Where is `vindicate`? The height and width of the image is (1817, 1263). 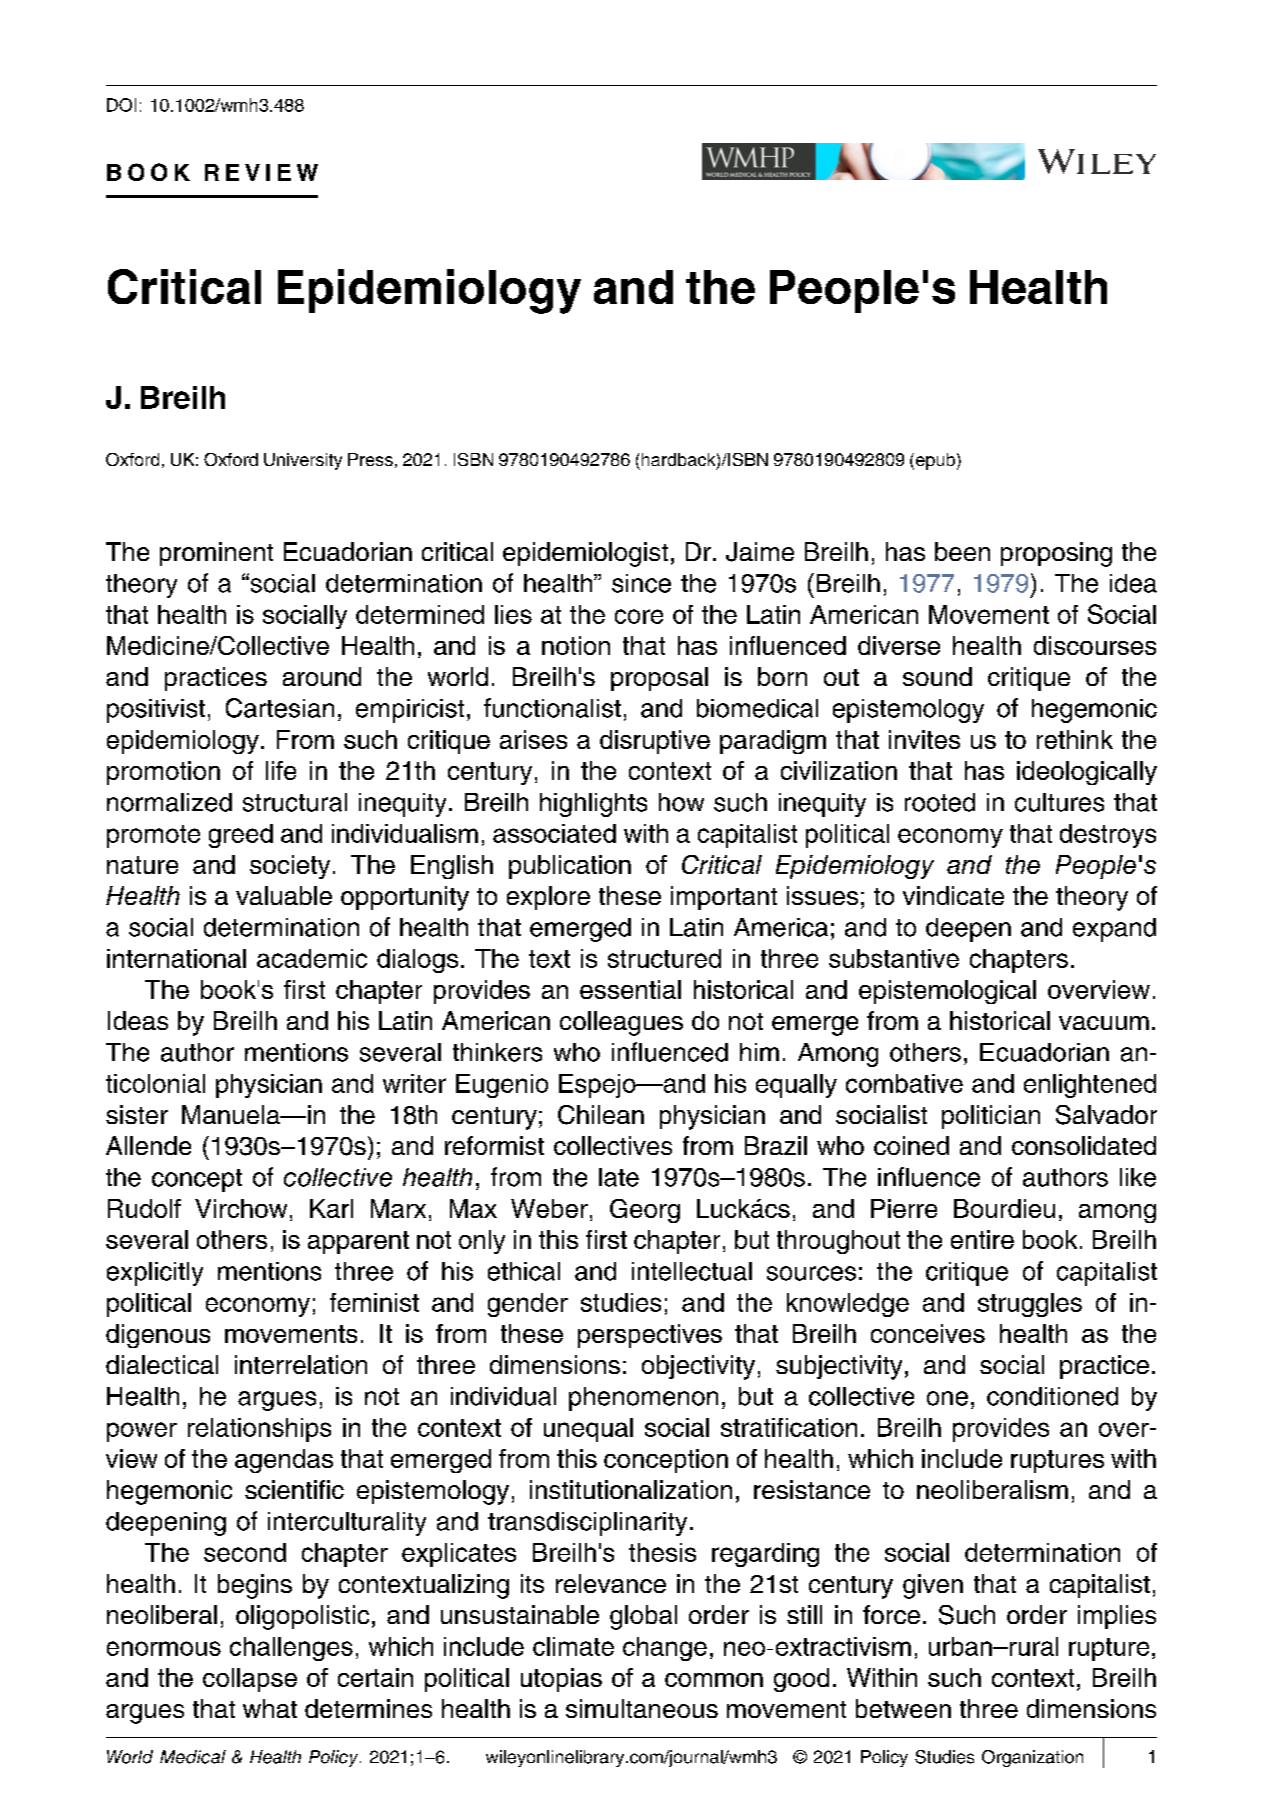 vindicate is located at coordinates (953, 895).
